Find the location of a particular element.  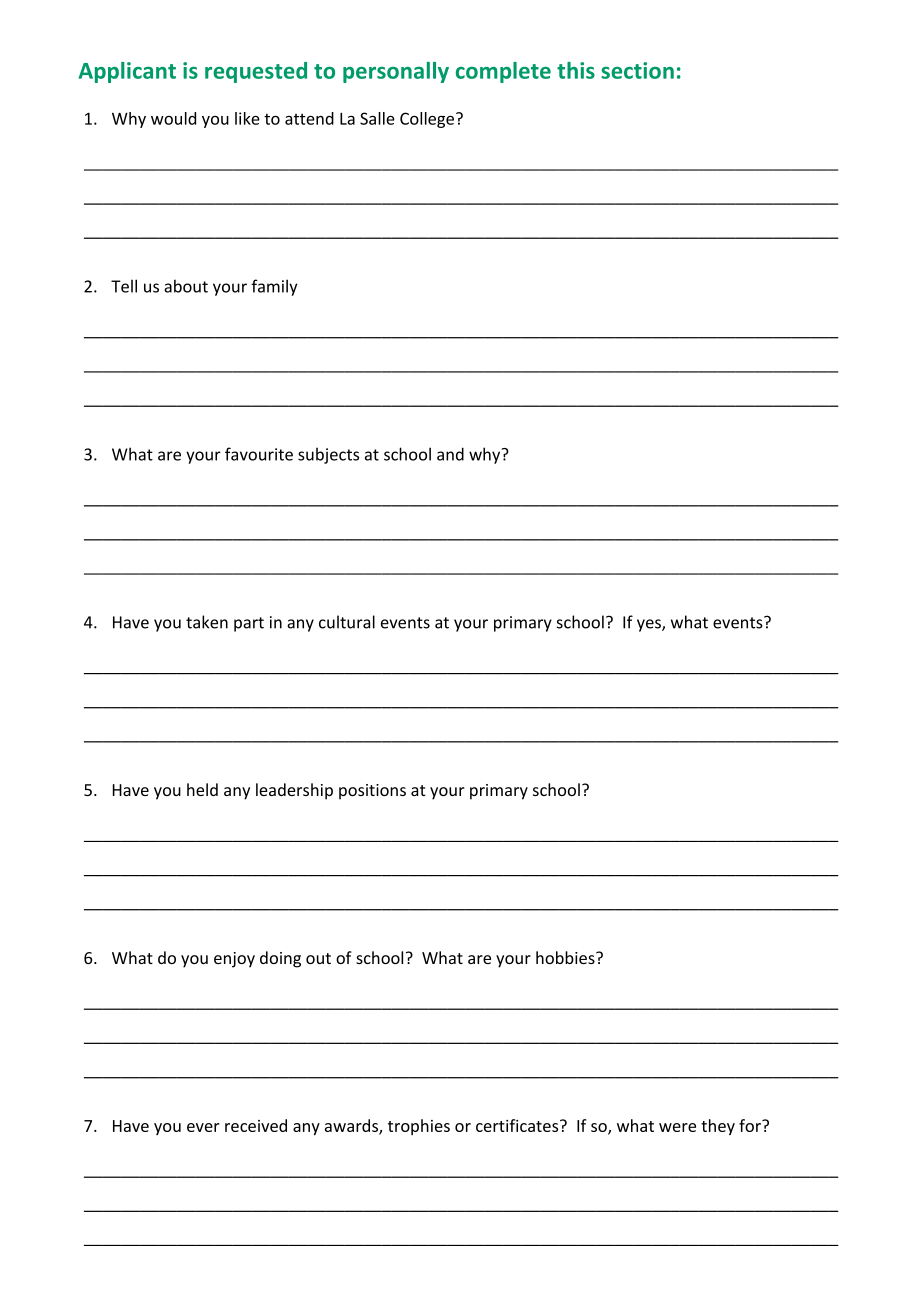

hobbies is located at coordinates (566, 957).
